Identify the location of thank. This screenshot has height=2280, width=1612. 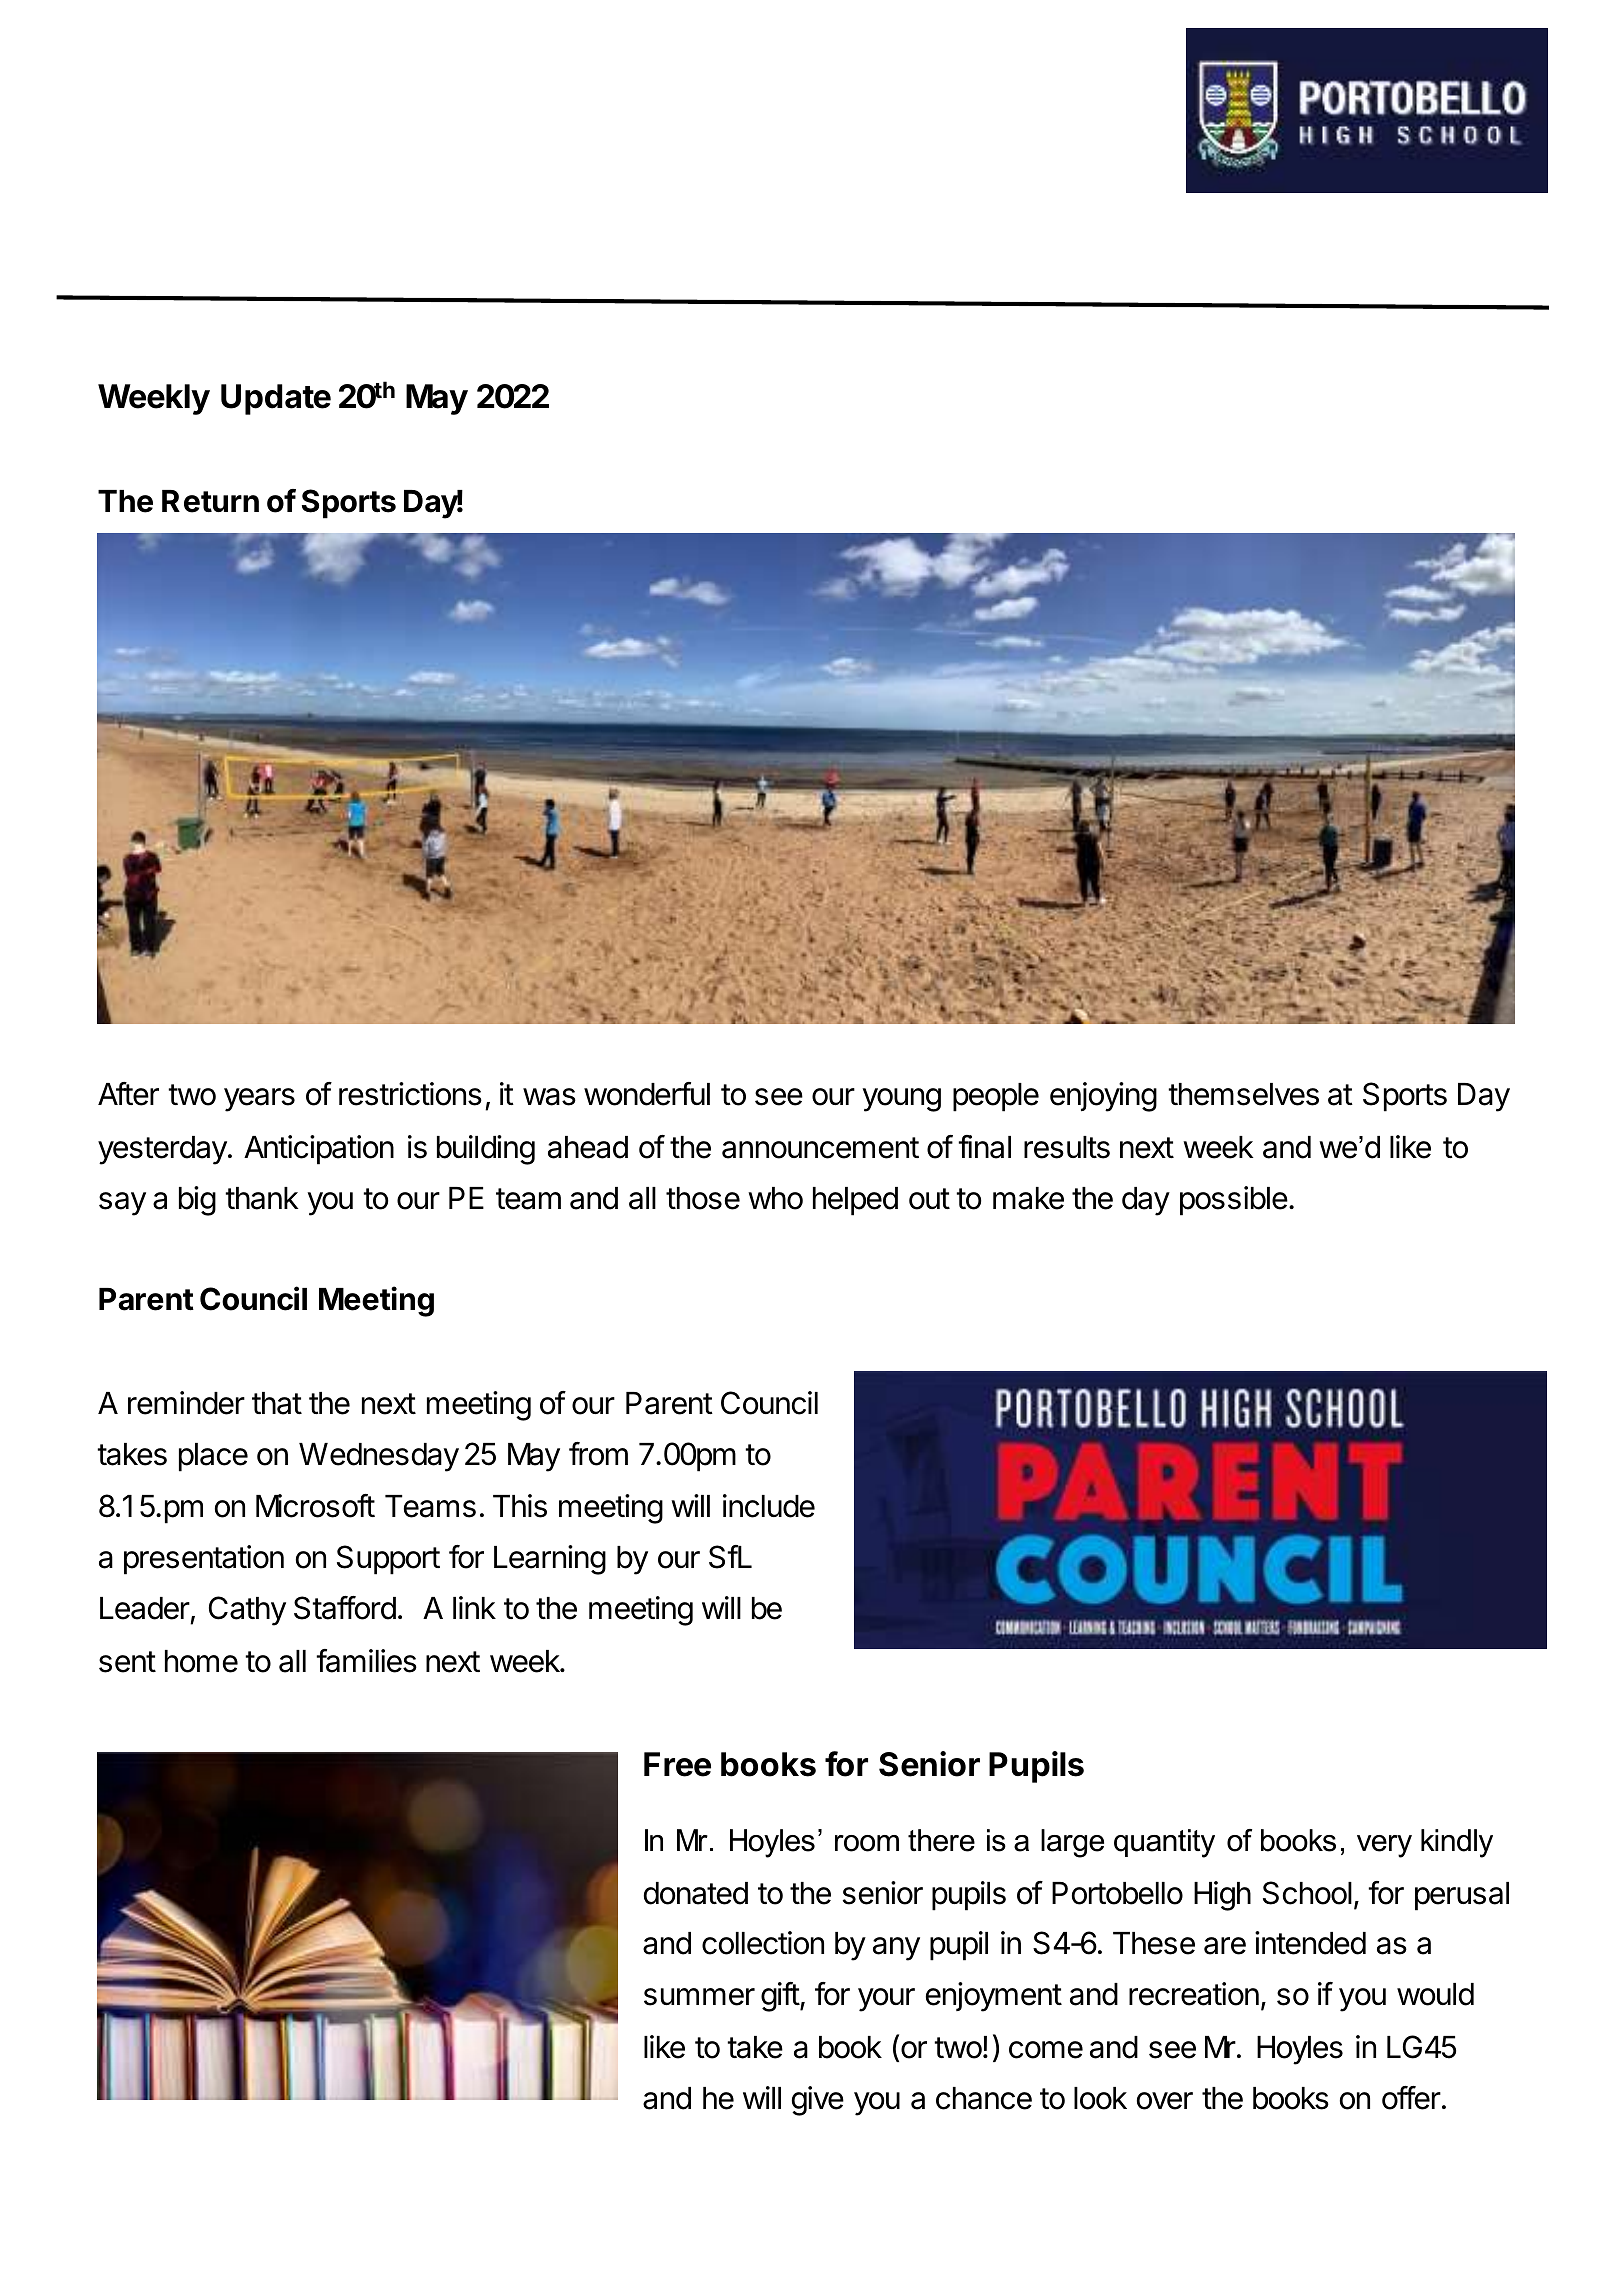
(262, 1198).
